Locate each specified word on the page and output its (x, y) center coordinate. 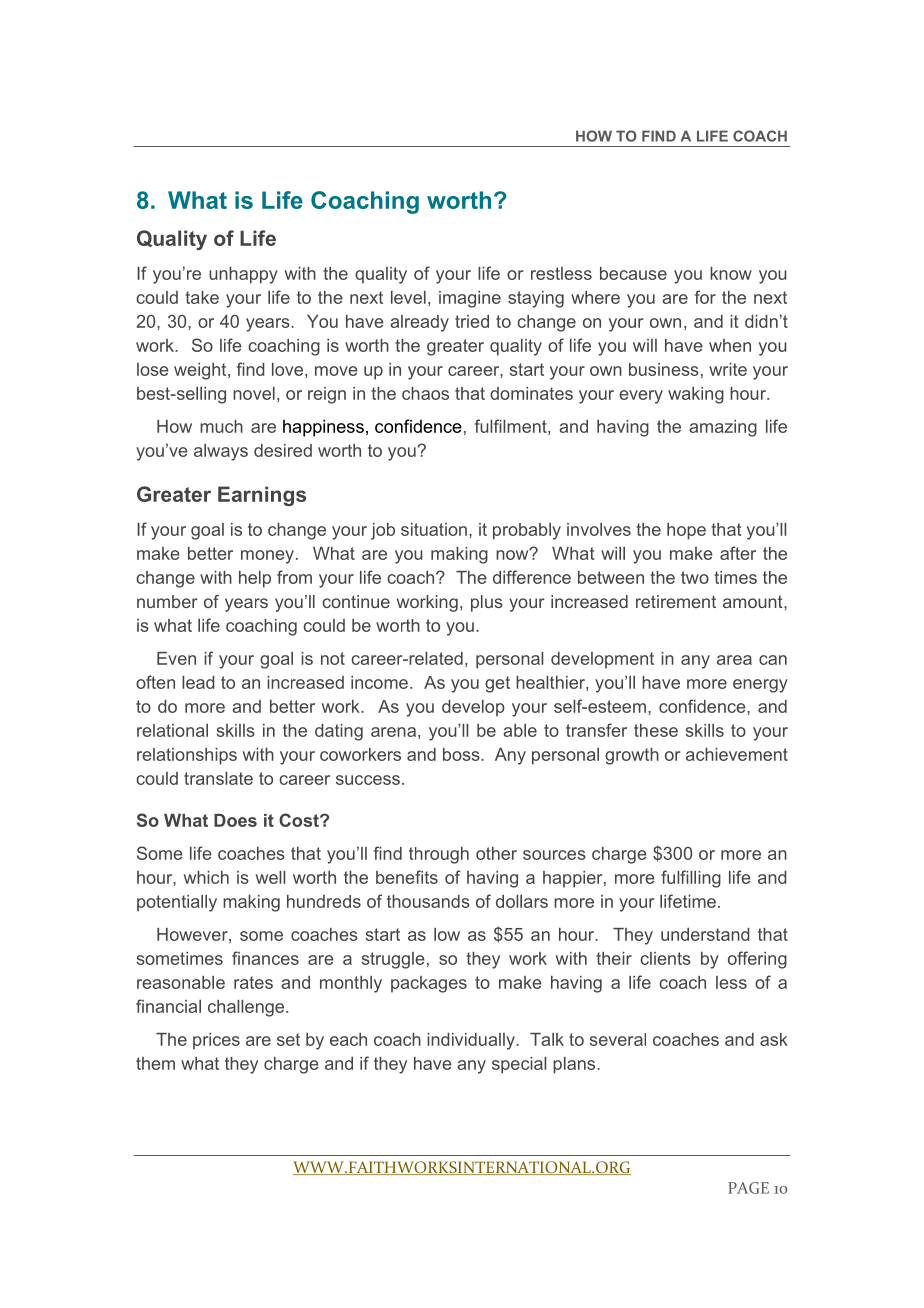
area (734, 660)
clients (665, 958)
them (155, 1063)
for (705, 297)
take (202, 297)
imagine (470, 299)
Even (176, 658)
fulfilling (691, 879)
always (221, 452)
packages (429, 984)
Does (235, 820)
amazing (723, 428)
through (439, 855)
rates (253, 982)
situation (434, 529)
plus (487, 603)
